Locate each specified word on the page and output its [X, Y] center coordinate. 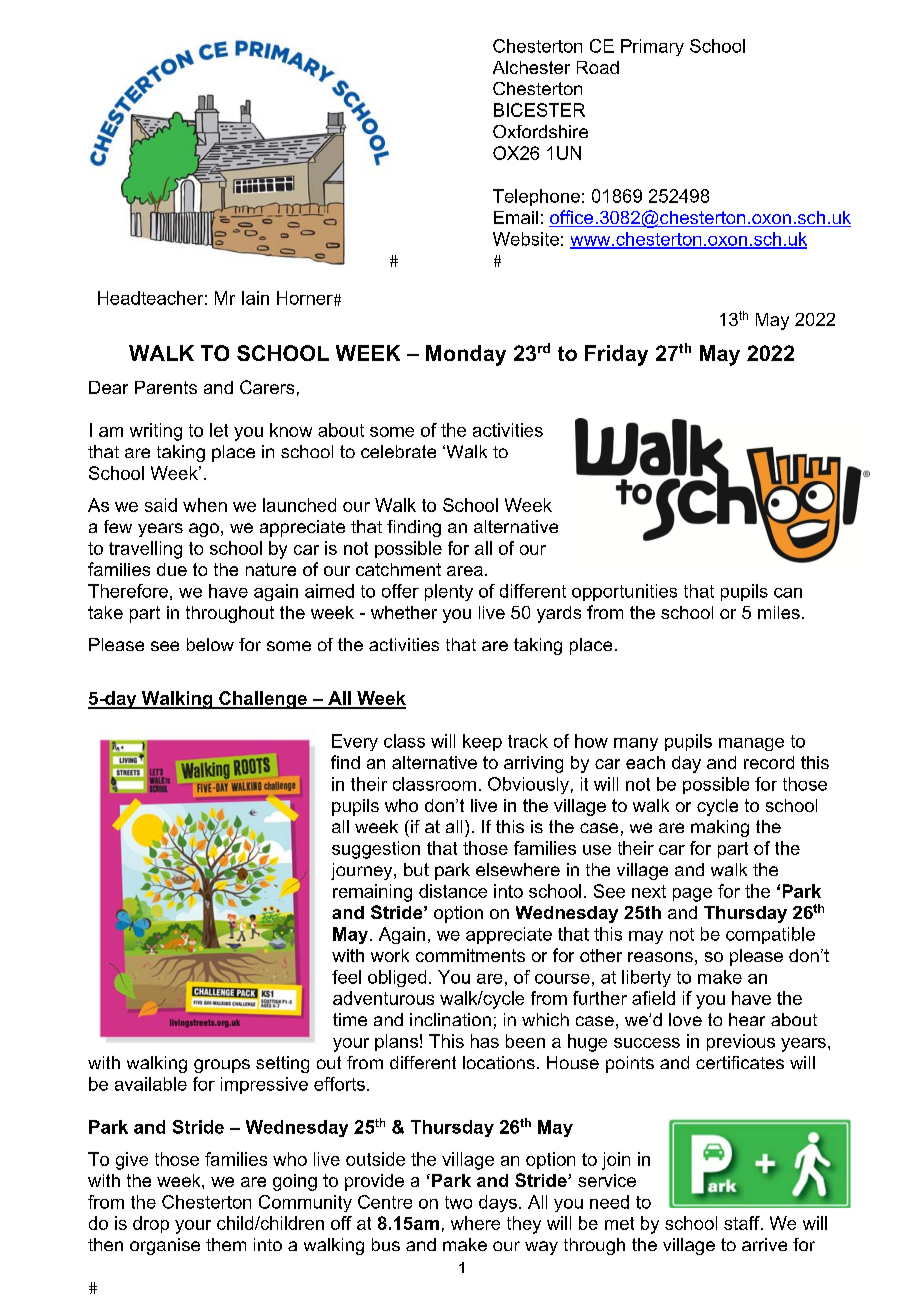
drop [151, 1224]
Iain [255, 298]
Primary [652, 47]
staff [743, 1223]
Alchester [531, 67]
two [458, 1202]
